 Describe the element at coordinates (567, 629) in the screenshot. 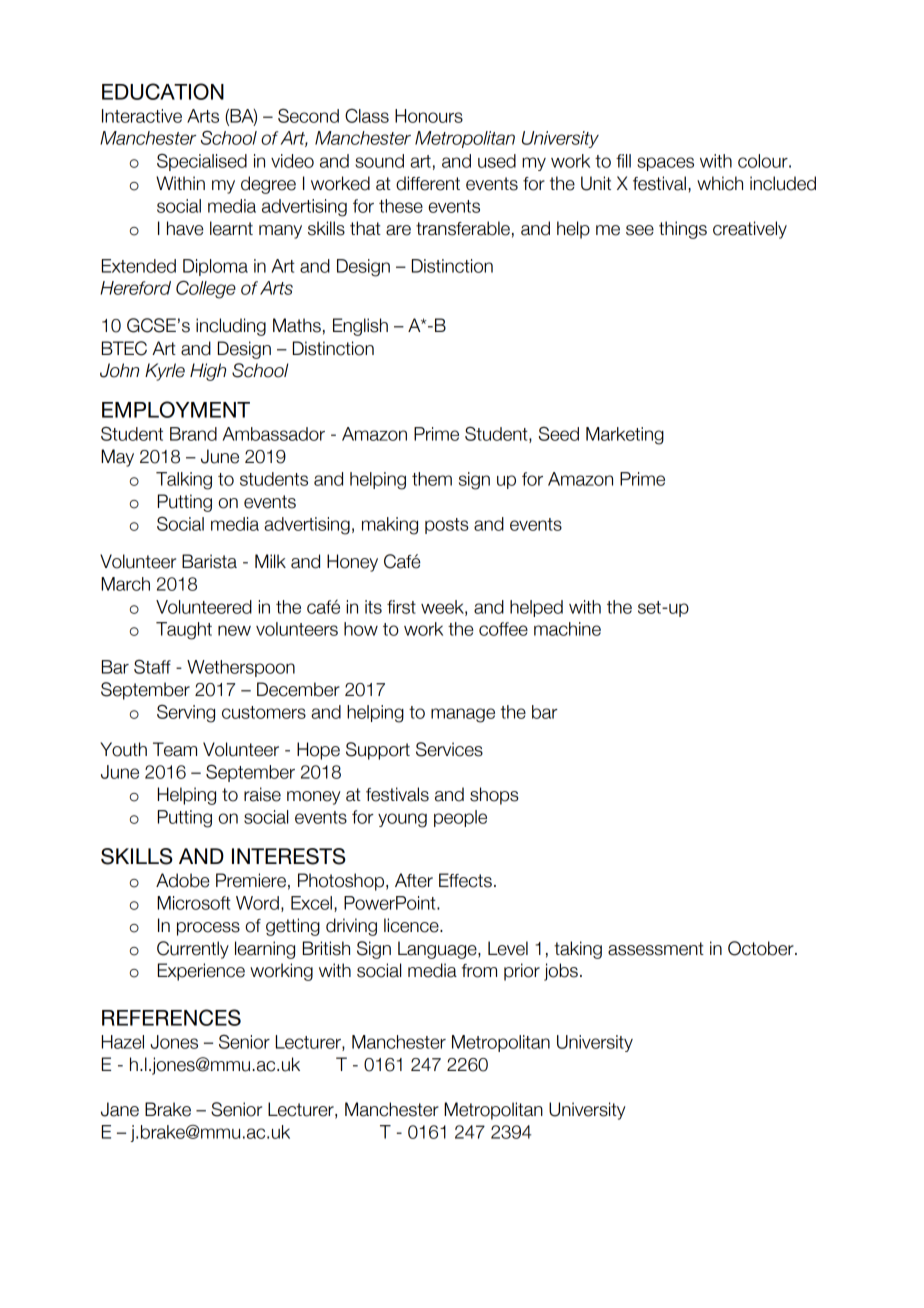

I see `machine` at that location.
